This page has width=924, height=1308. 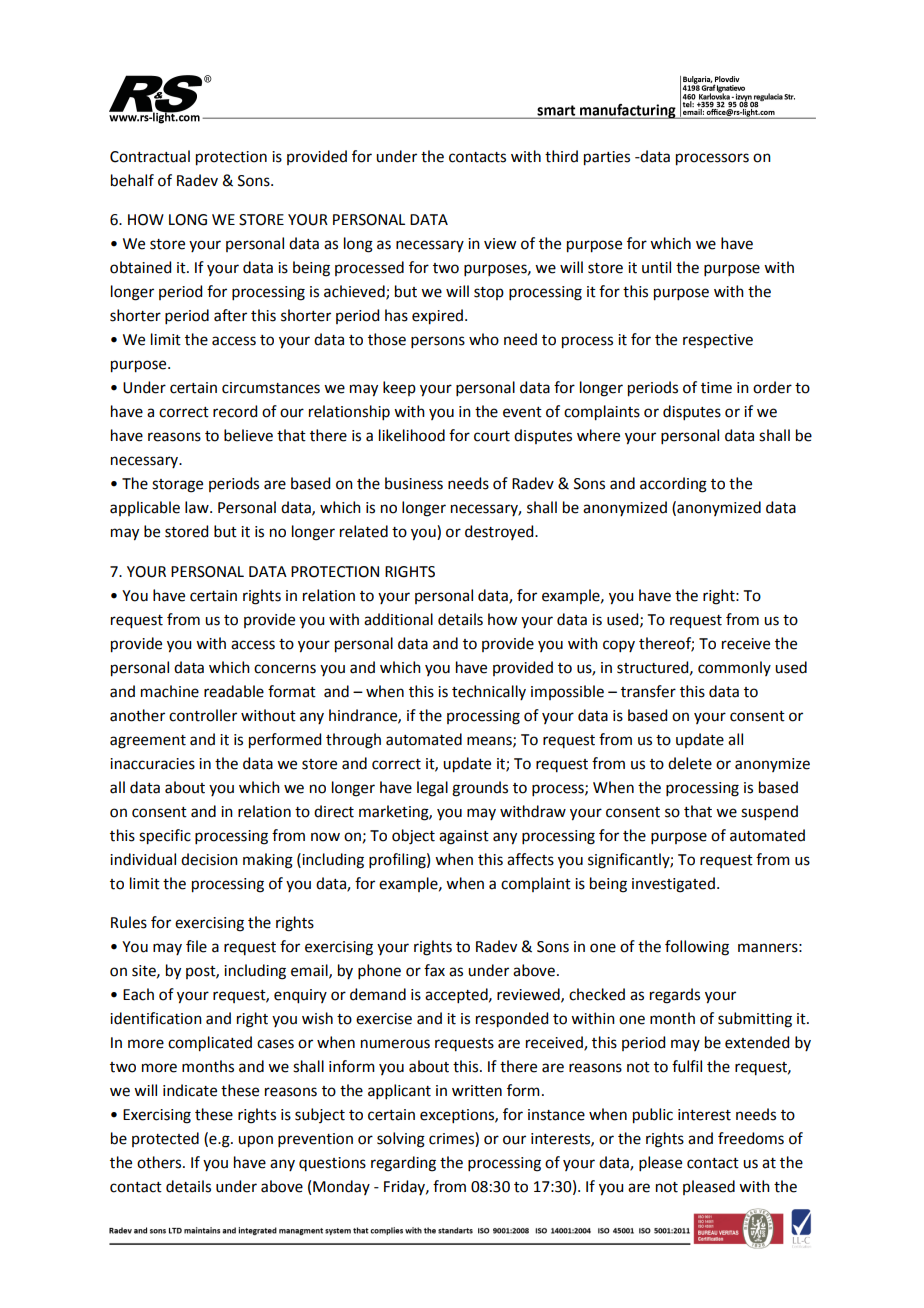 I want to click on readable, so click(x=234, y=691).
